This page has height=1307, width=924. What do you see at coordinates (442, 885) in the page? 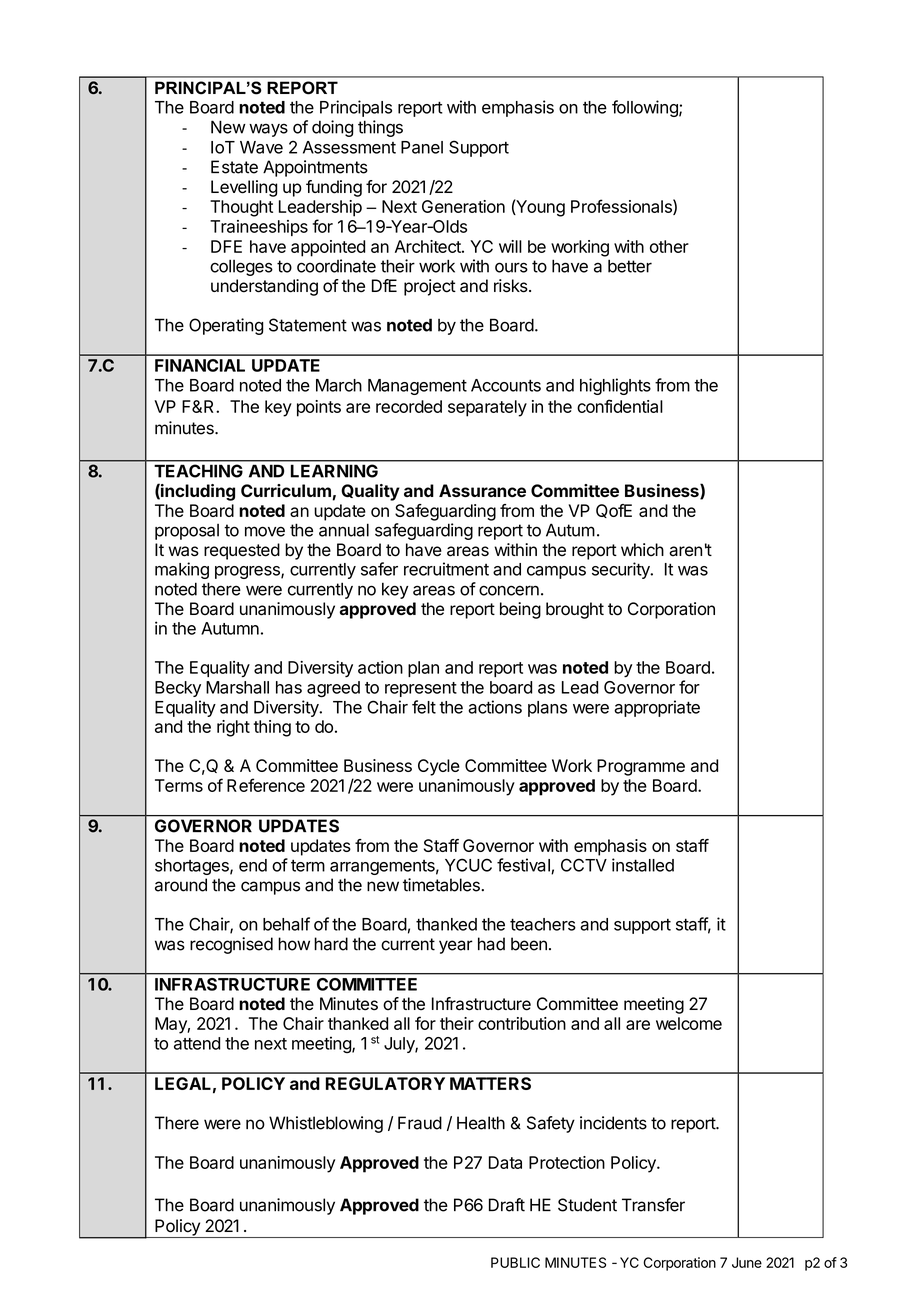
I see `timetables` at bounding box center [442, 885].
